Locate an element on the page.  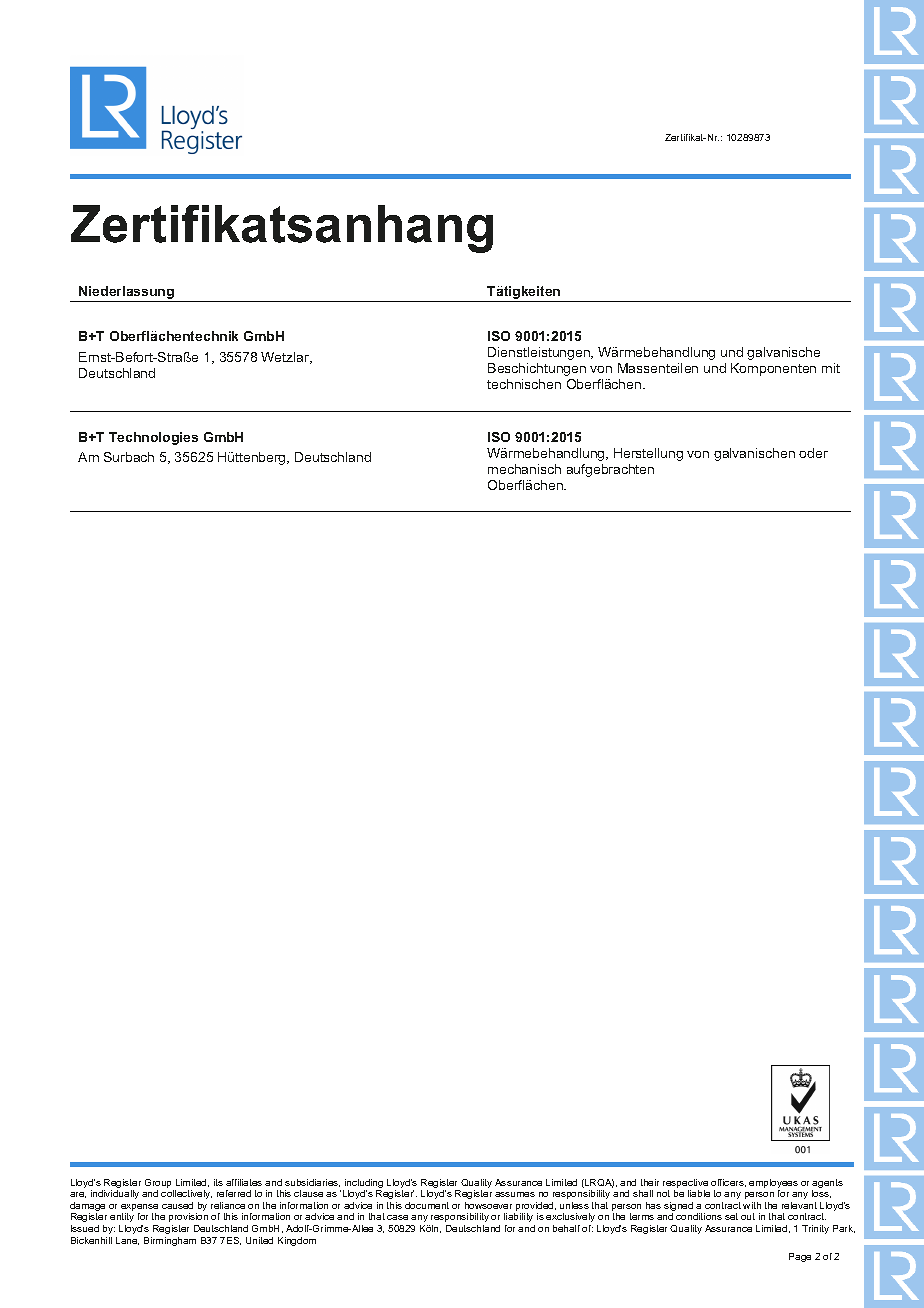
Birmingham is located at coordinates (170, 1241).
